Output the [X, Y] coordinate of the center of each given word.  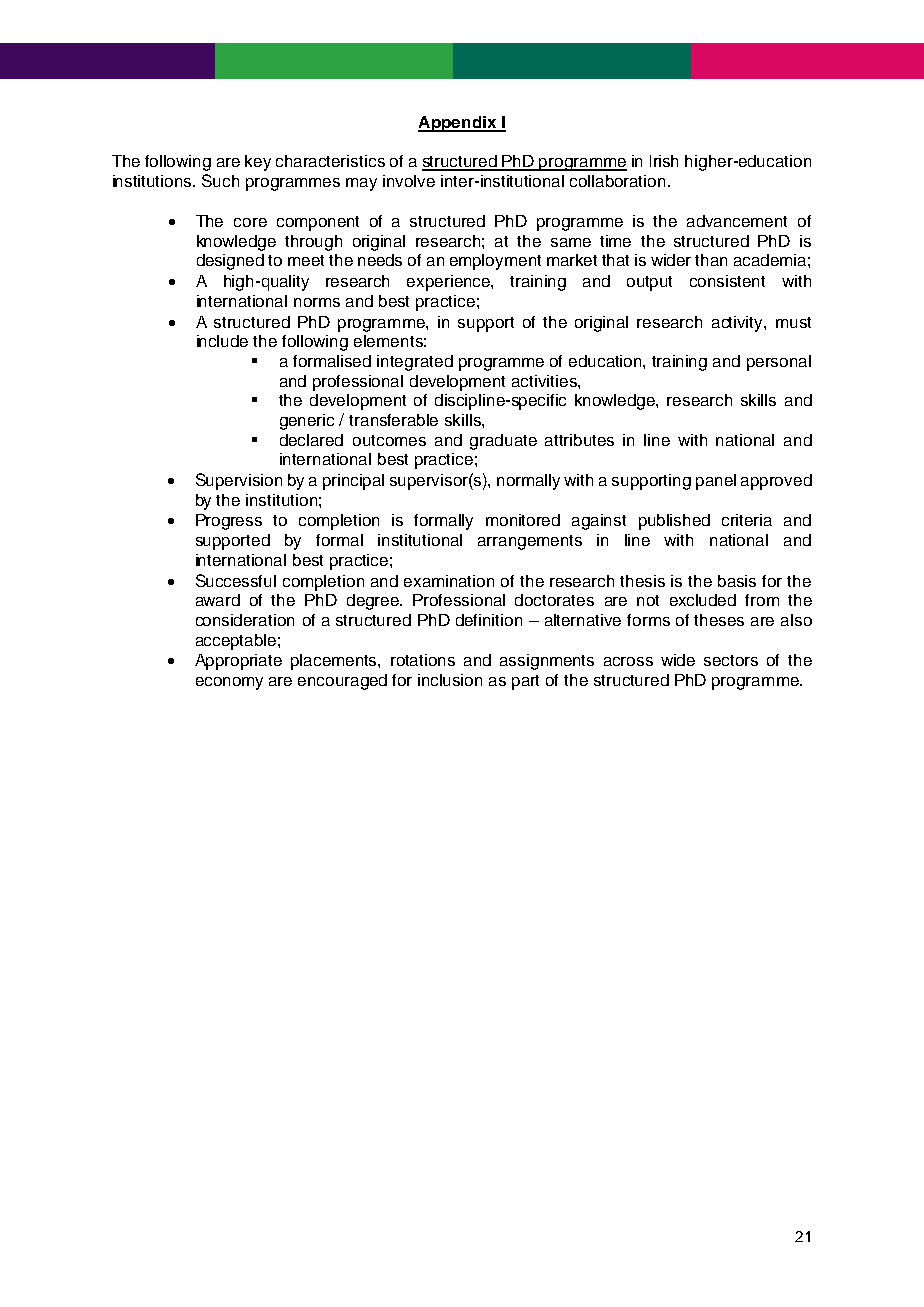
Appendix [458, 124]
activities [545, 381]
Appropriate [238, 662]
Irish [664, 161]
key [258, 163]
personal [779, 363]
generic [307, 422]
